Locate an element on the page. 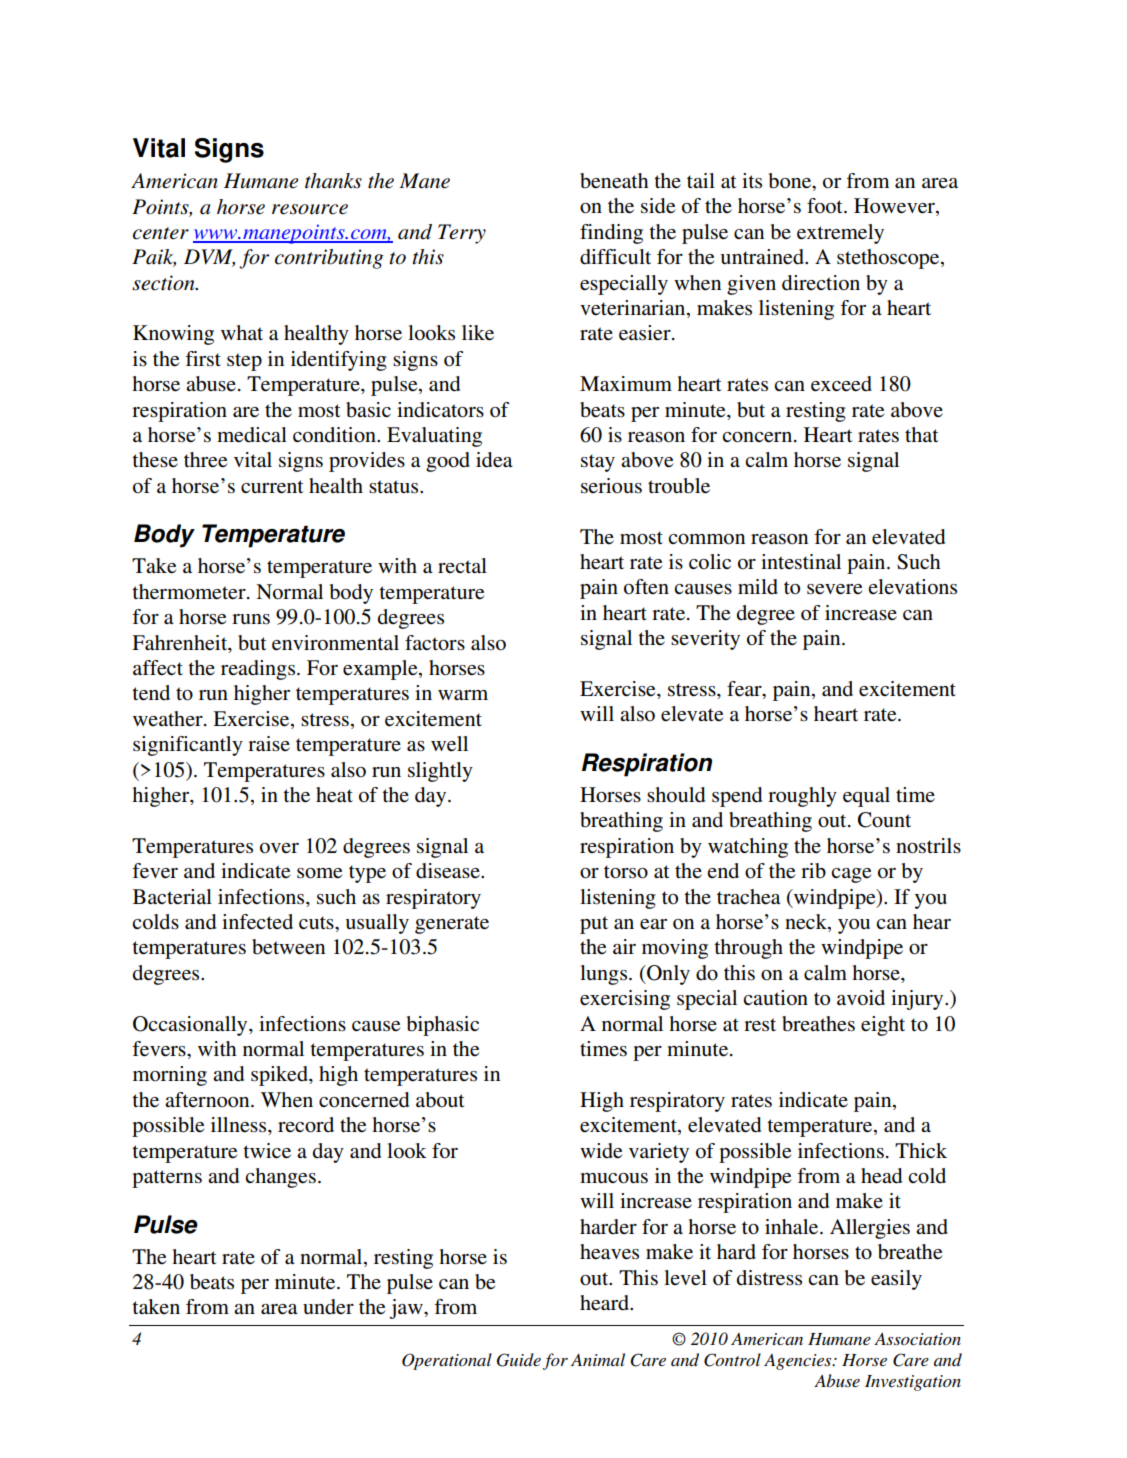 This page has height=1458, width=1127. foot is located at coordinates (826, 206).
